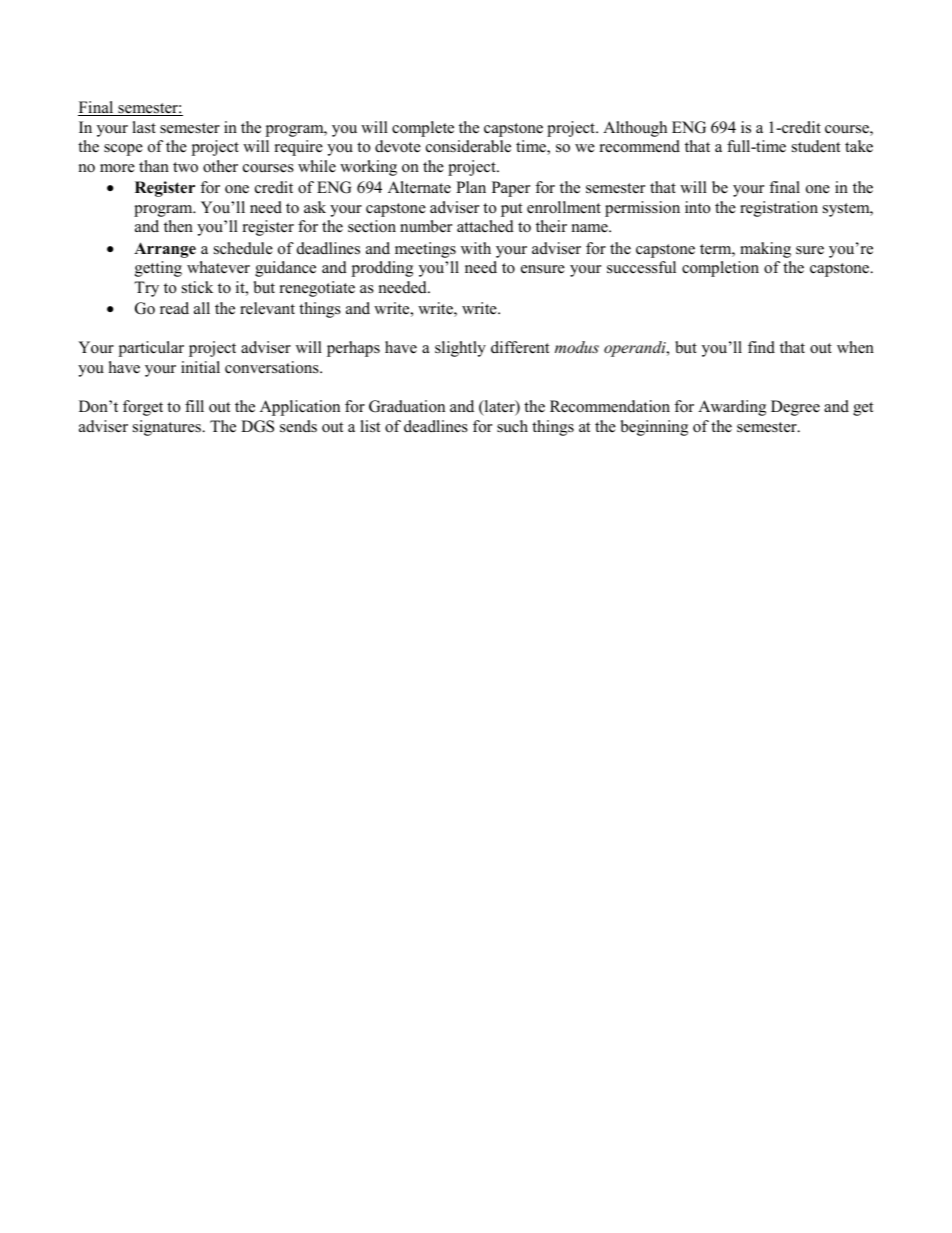  What do you see at coordinates (382, 269) in the document?
I see `prodding` at bounding box center [382, 269].
